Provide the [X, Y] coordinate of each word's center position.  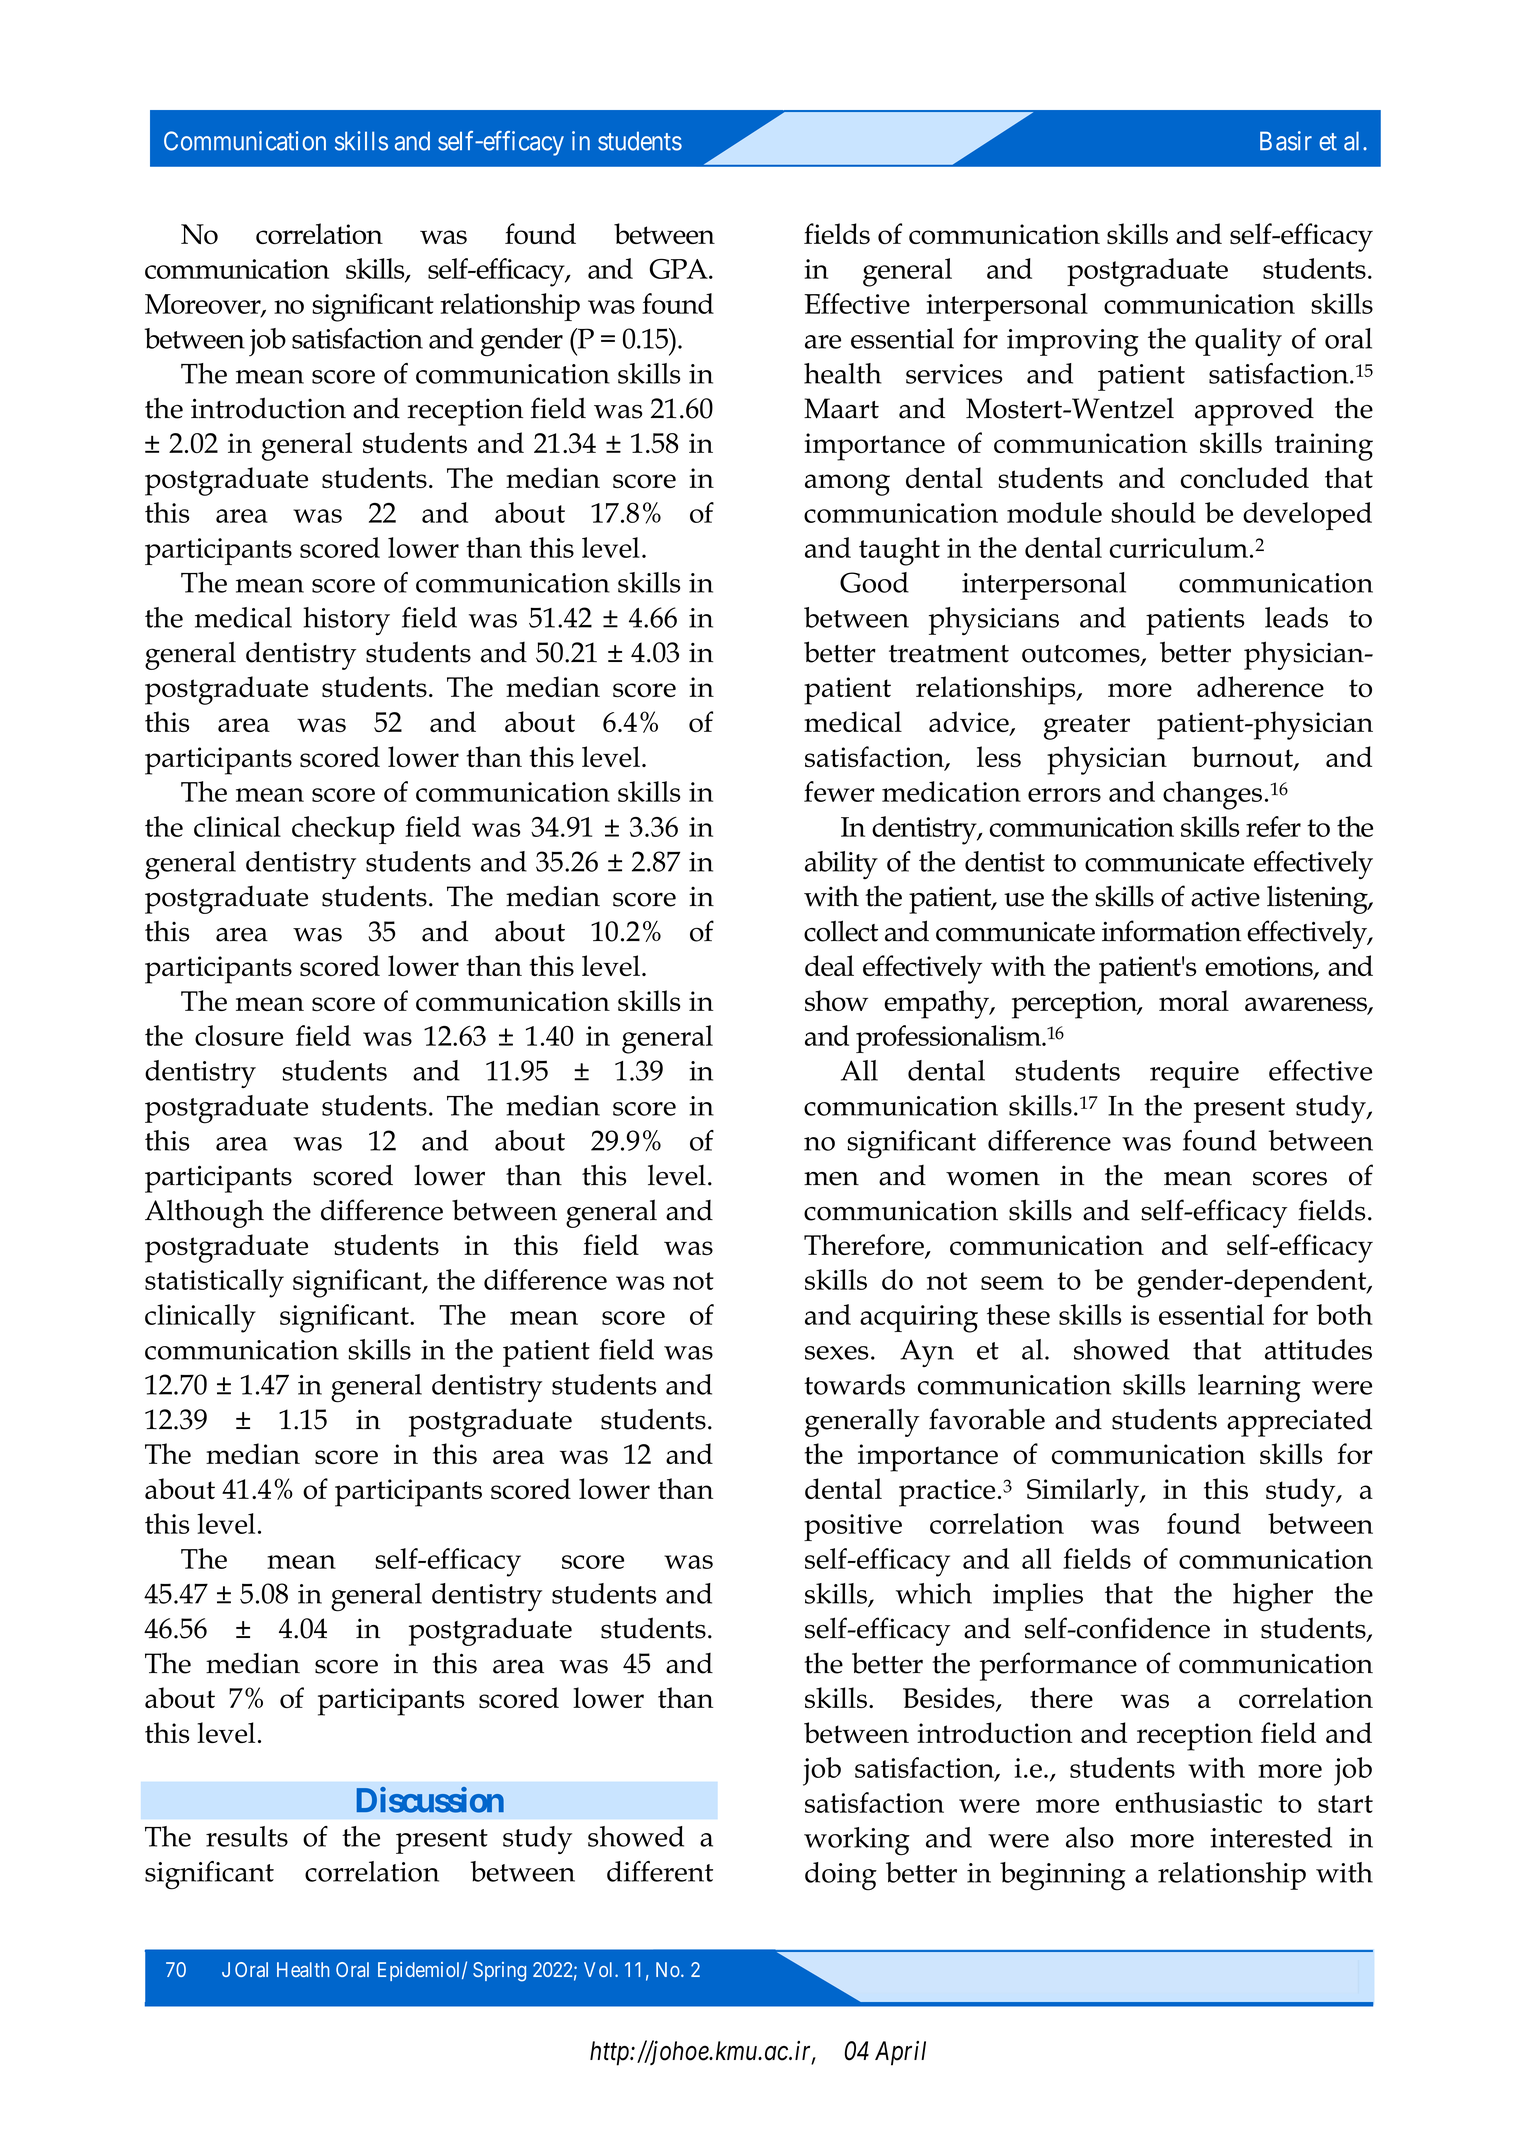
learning [1249, 1388]
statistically [214, 1283]
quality [1238, 342]
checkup [343, 830]
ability [841, 865]
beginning [1063, 1876]
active [1225, 896]
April [900, 2053]
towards [854, 1384]
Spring [499, 1972]
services [954, 374]
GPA [680, 269]
